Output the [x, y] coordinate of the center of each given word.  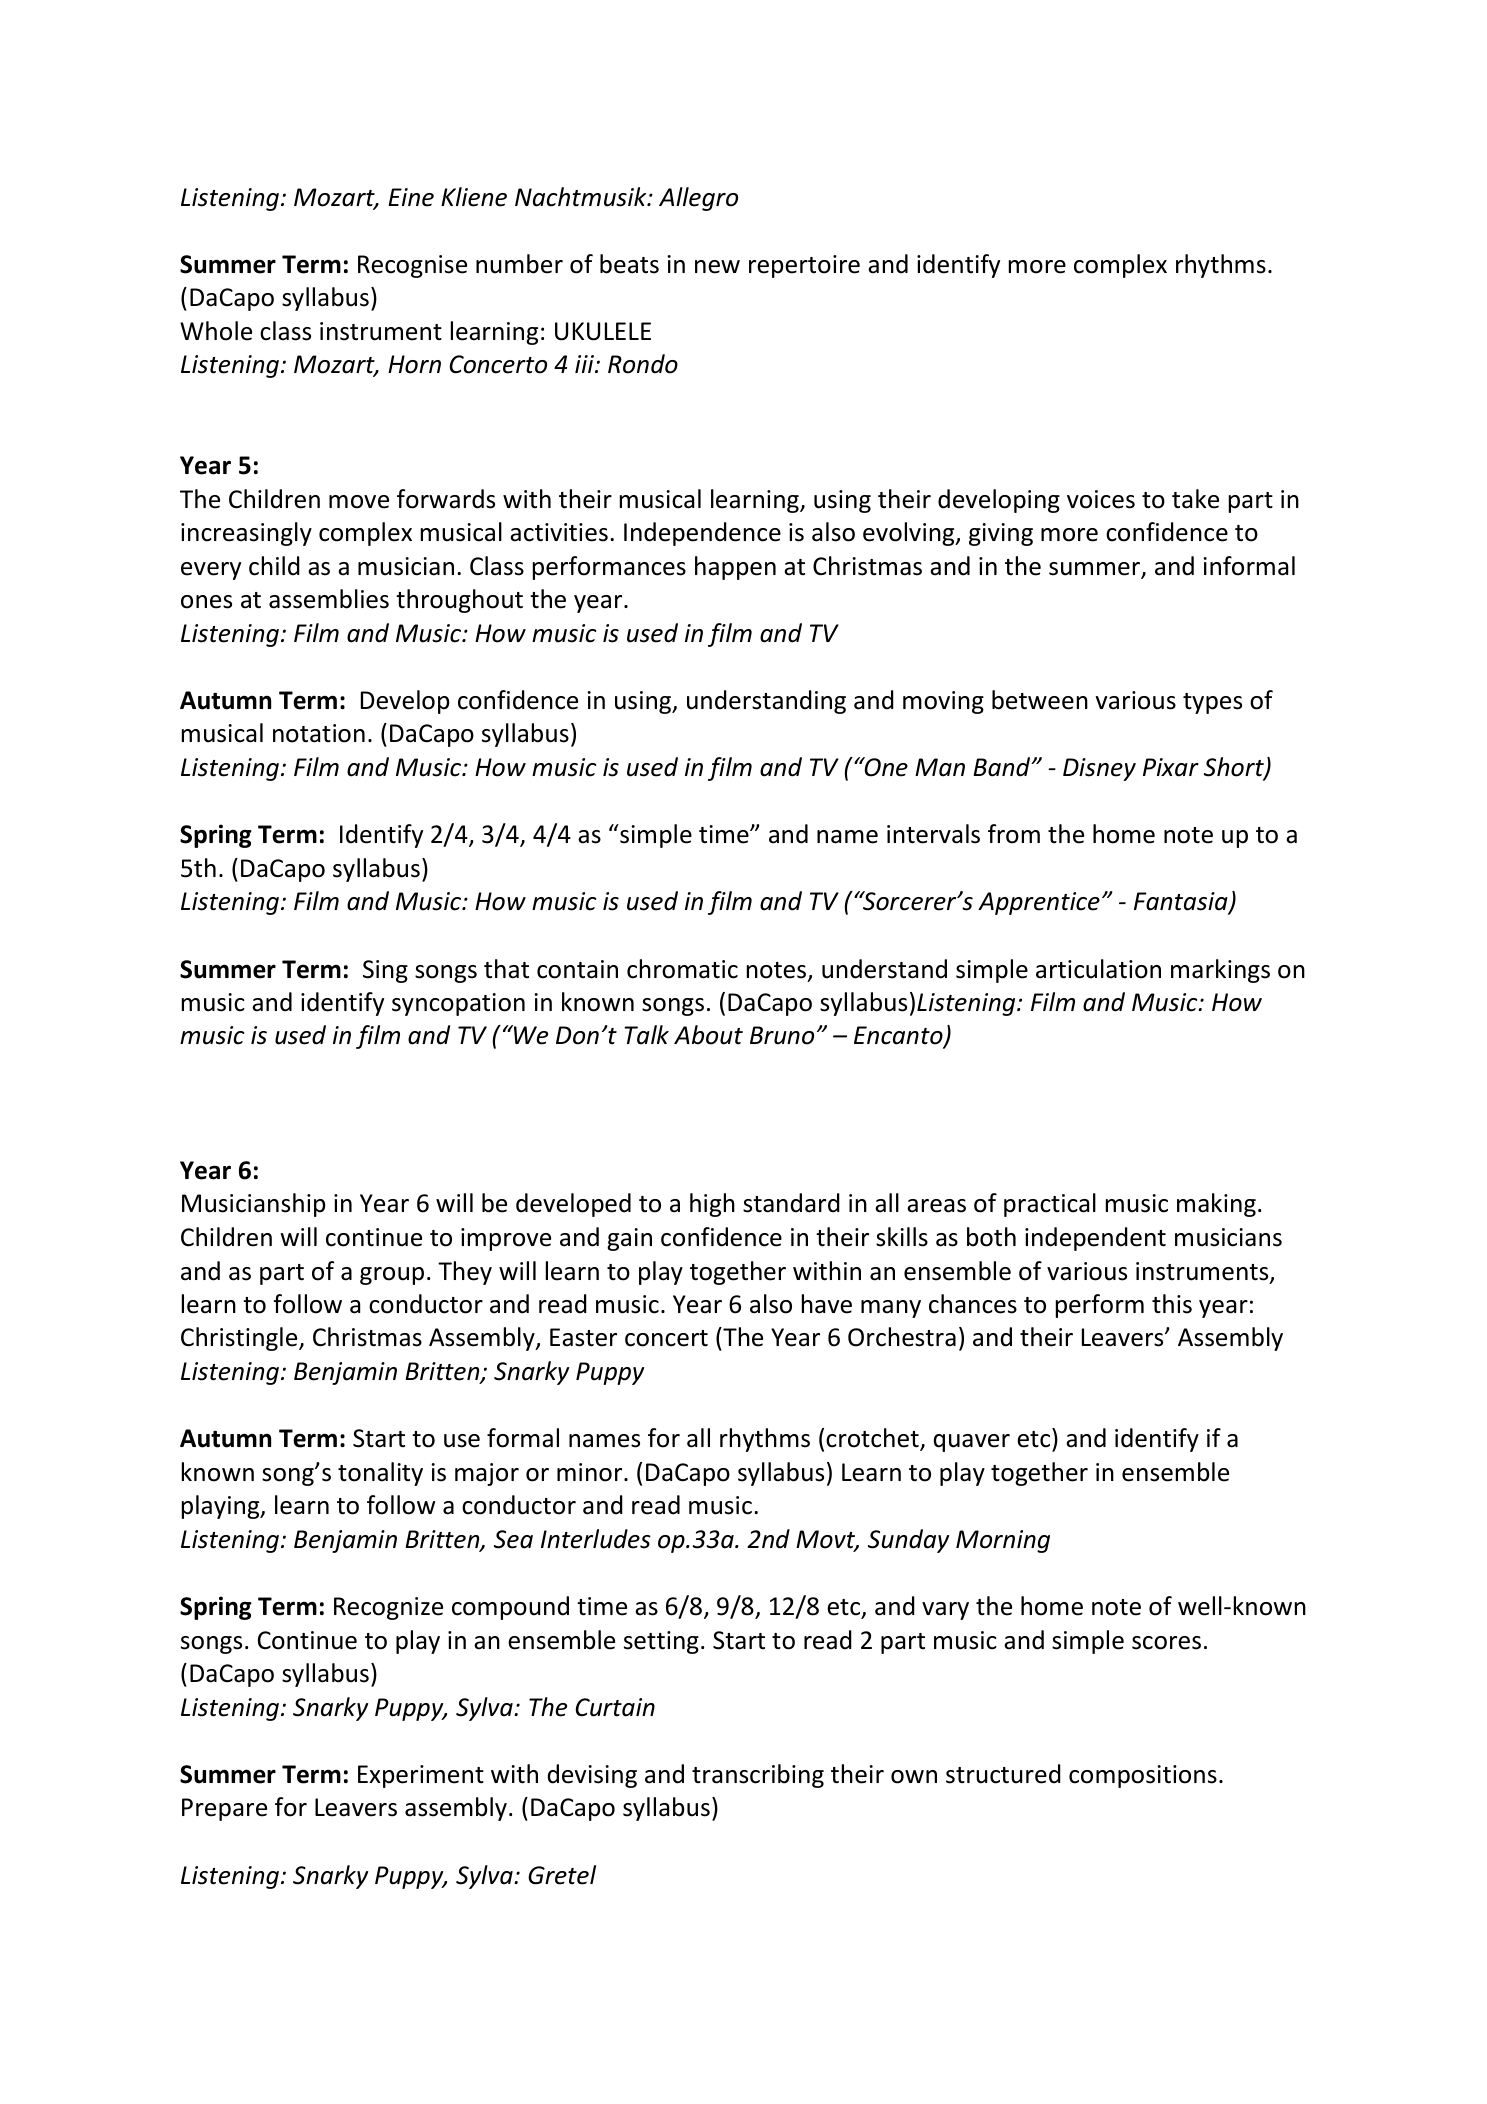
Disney [1099, 769]
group [392, 1276]
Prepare [224, 1809]
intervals [933, 834]
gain [629, 1239]
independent [1095, 1239]
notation [319, 733]
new [717, 267]
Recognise [412, 266]
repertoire [804, 266]
